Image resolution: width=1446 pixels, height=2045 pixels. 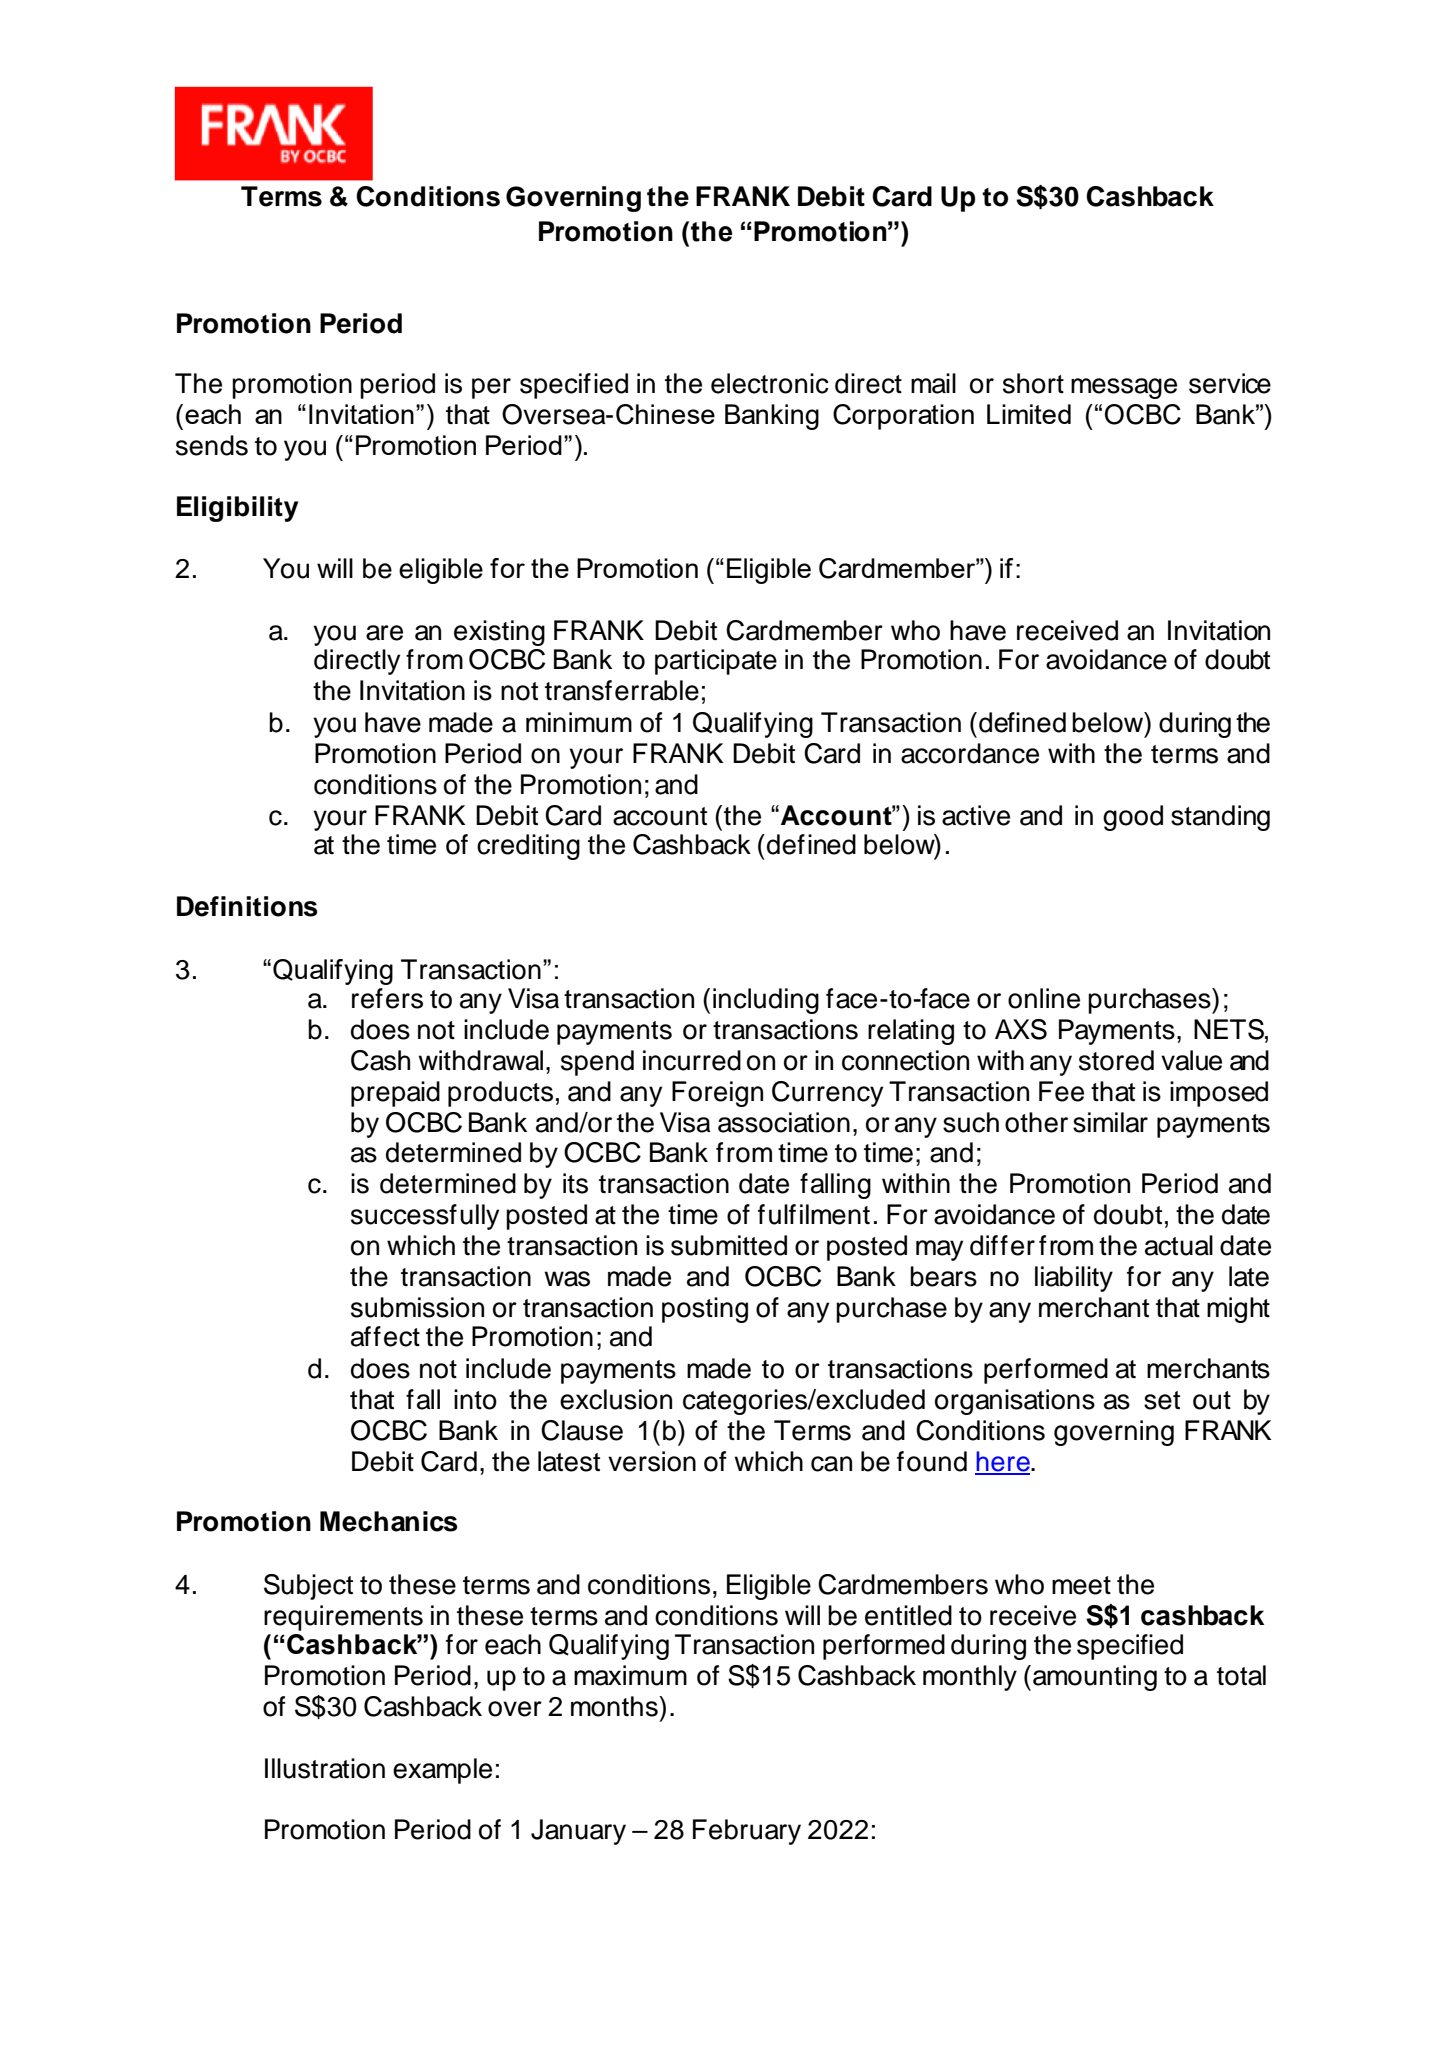 What do you see at coordinates (212, 445) in the screenshot?
I see `sends` at bounding box center [212, 445].
